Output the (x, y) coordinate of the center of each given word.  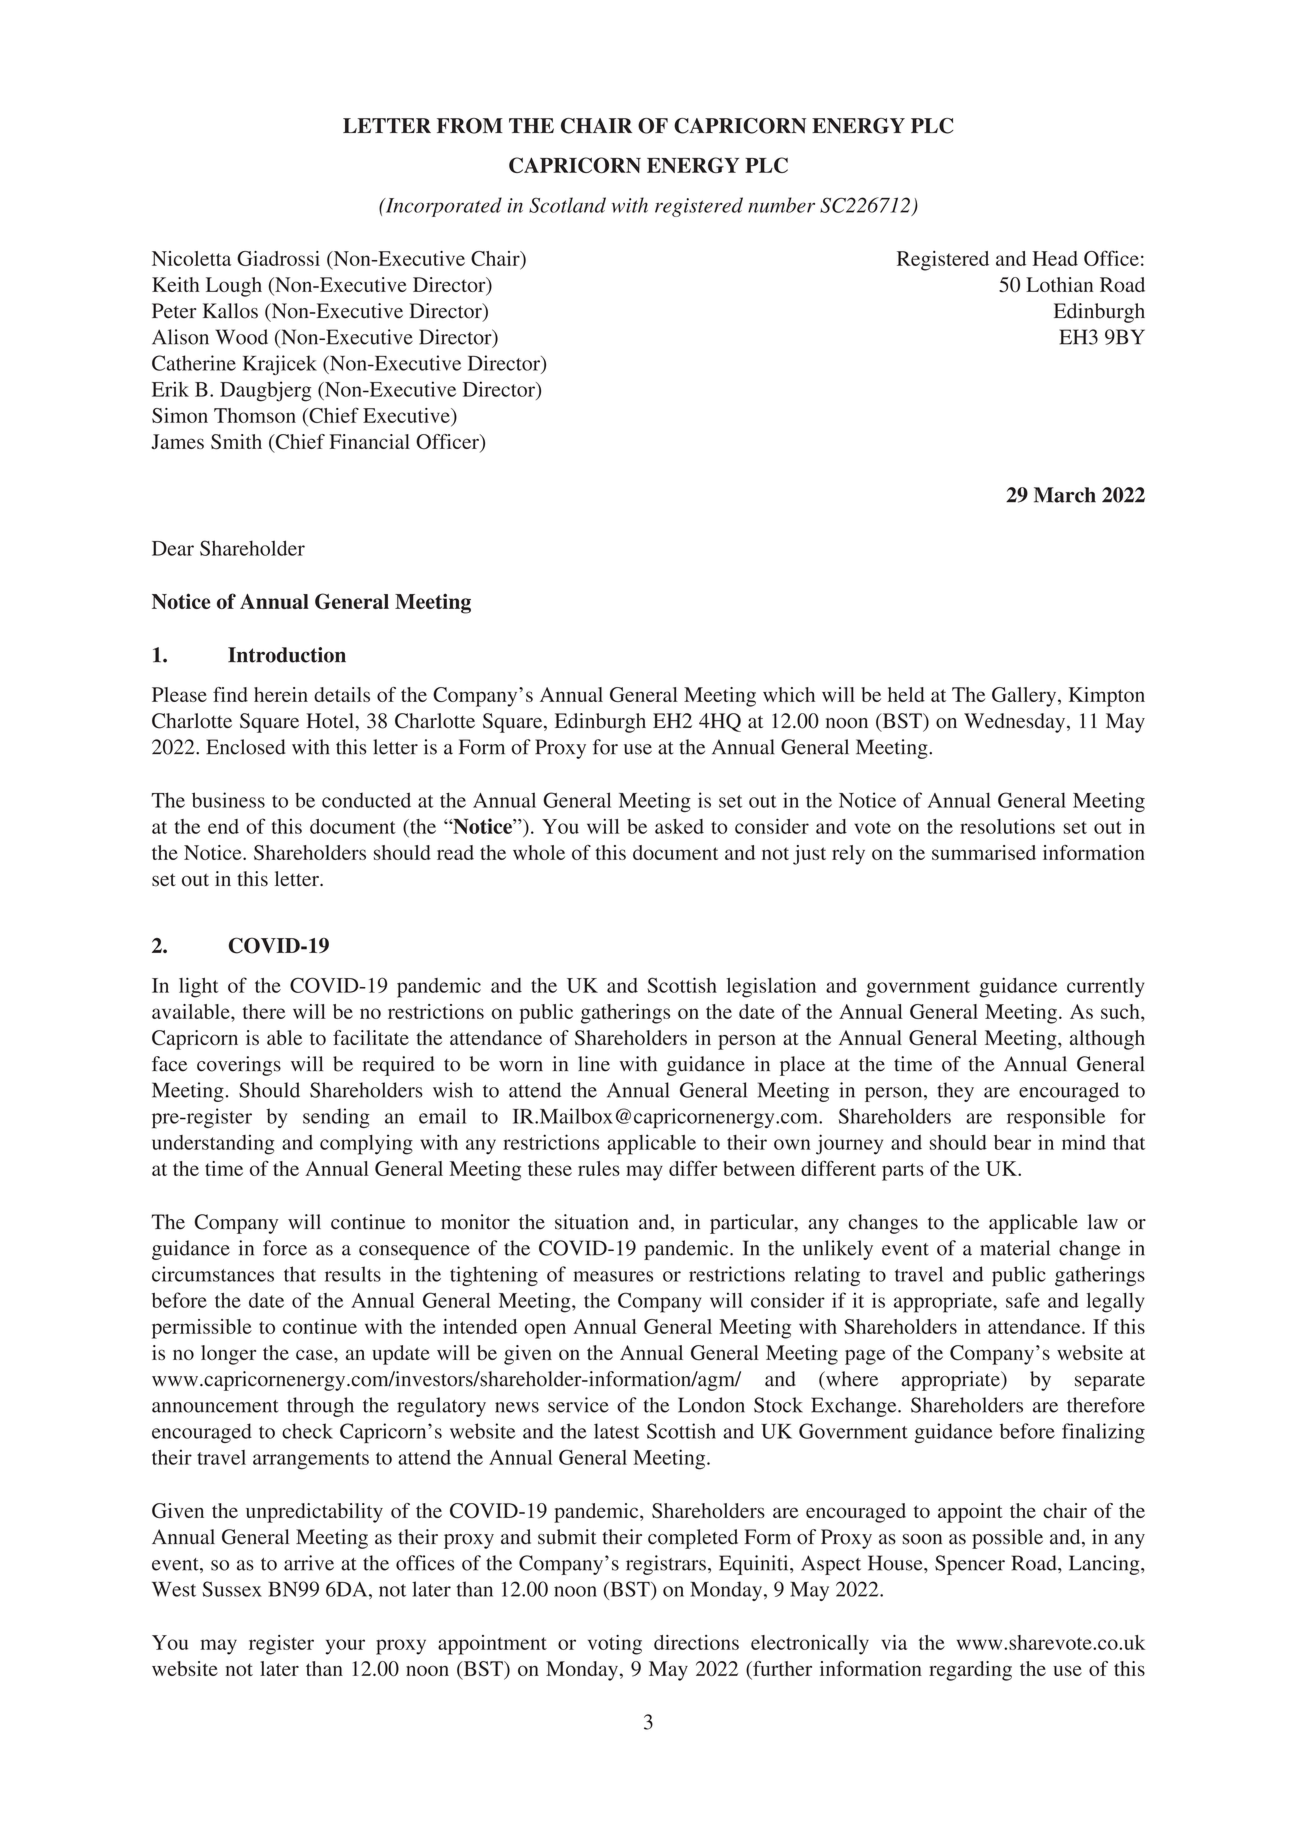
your (345, 1647)
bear (1012, 1142)
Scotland (567, 205)
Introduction (287, 655)
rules (599, 1168)
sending (336, 1118)
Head (1055, 258)
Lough (234, 287)
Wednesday (1016, 723)
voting (615, 1645)
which (789, 694)
